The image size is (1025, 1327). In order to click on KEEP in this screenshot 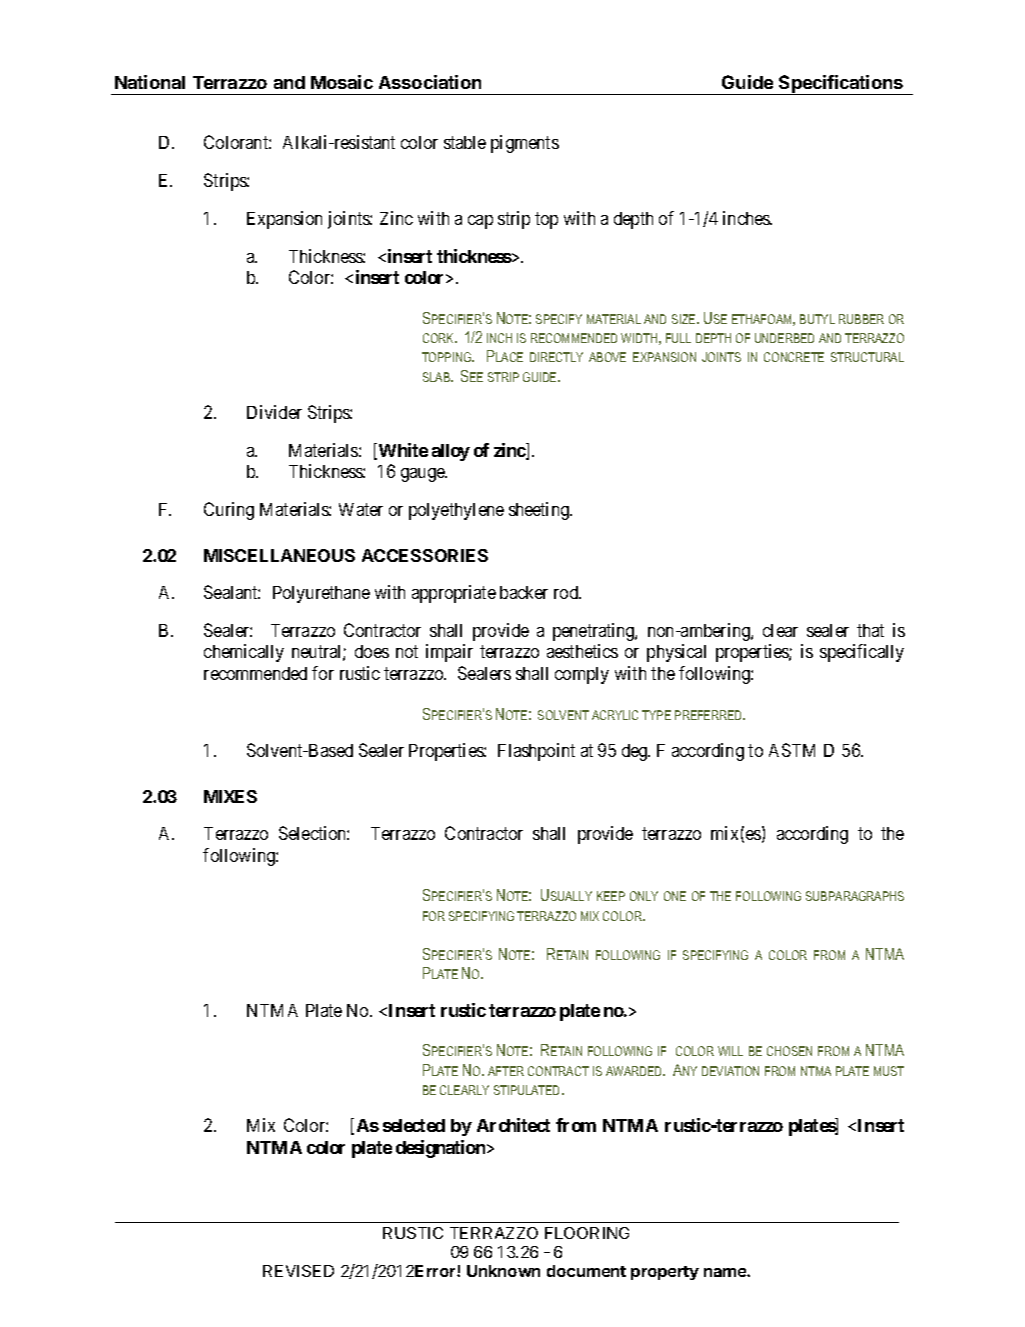, I will do `click(611, 896)`.
